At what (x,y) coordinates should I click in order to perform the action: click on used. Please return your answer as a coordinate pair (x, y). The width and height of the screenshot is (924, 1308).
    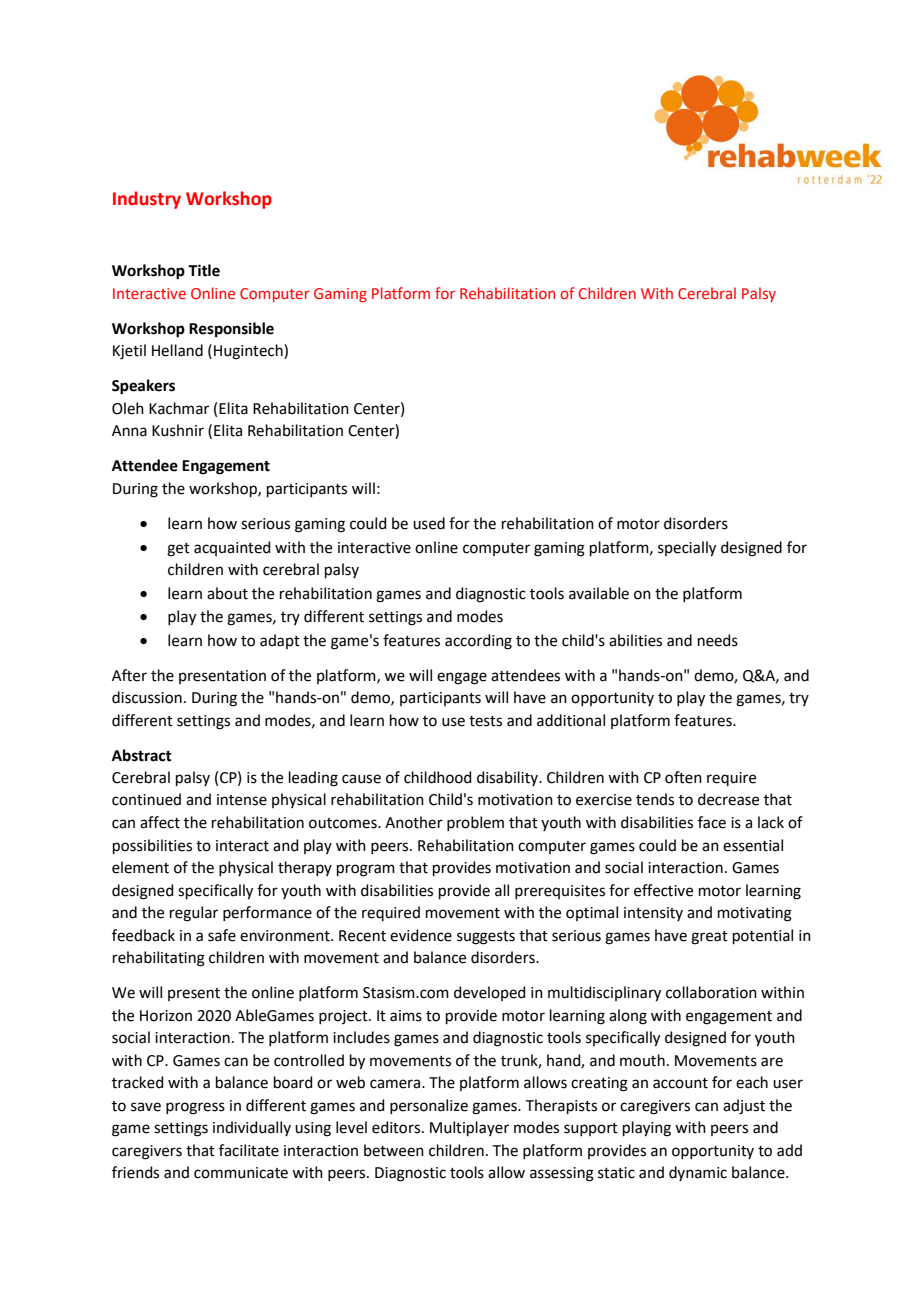
    Looking at the image, I should click on (429, 523).
